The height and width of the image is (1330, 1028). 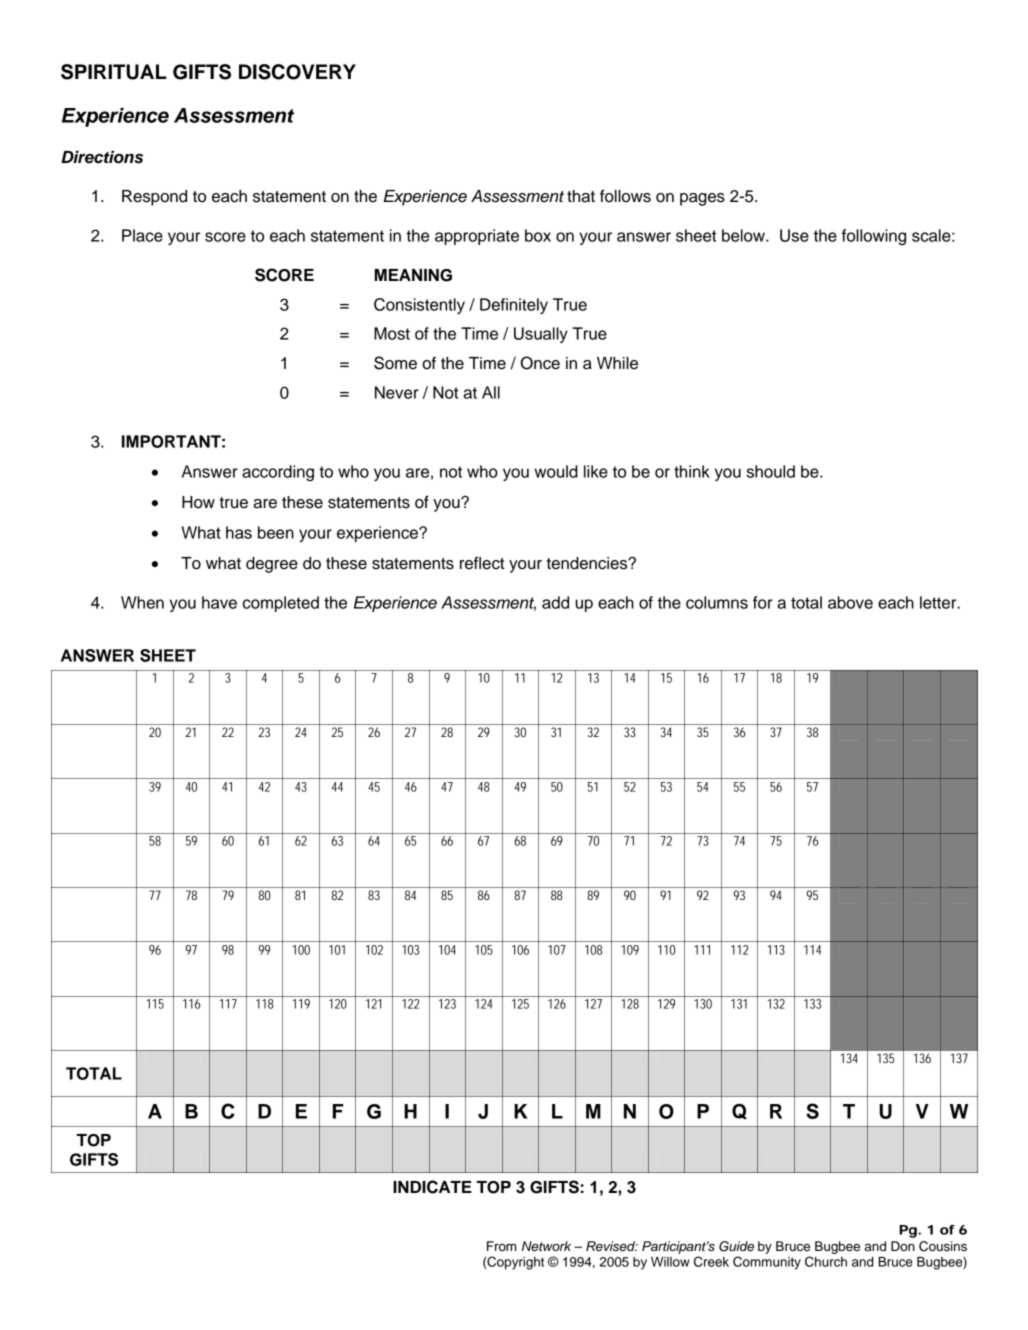 I want to click on have, so click(x=219, y=602).
